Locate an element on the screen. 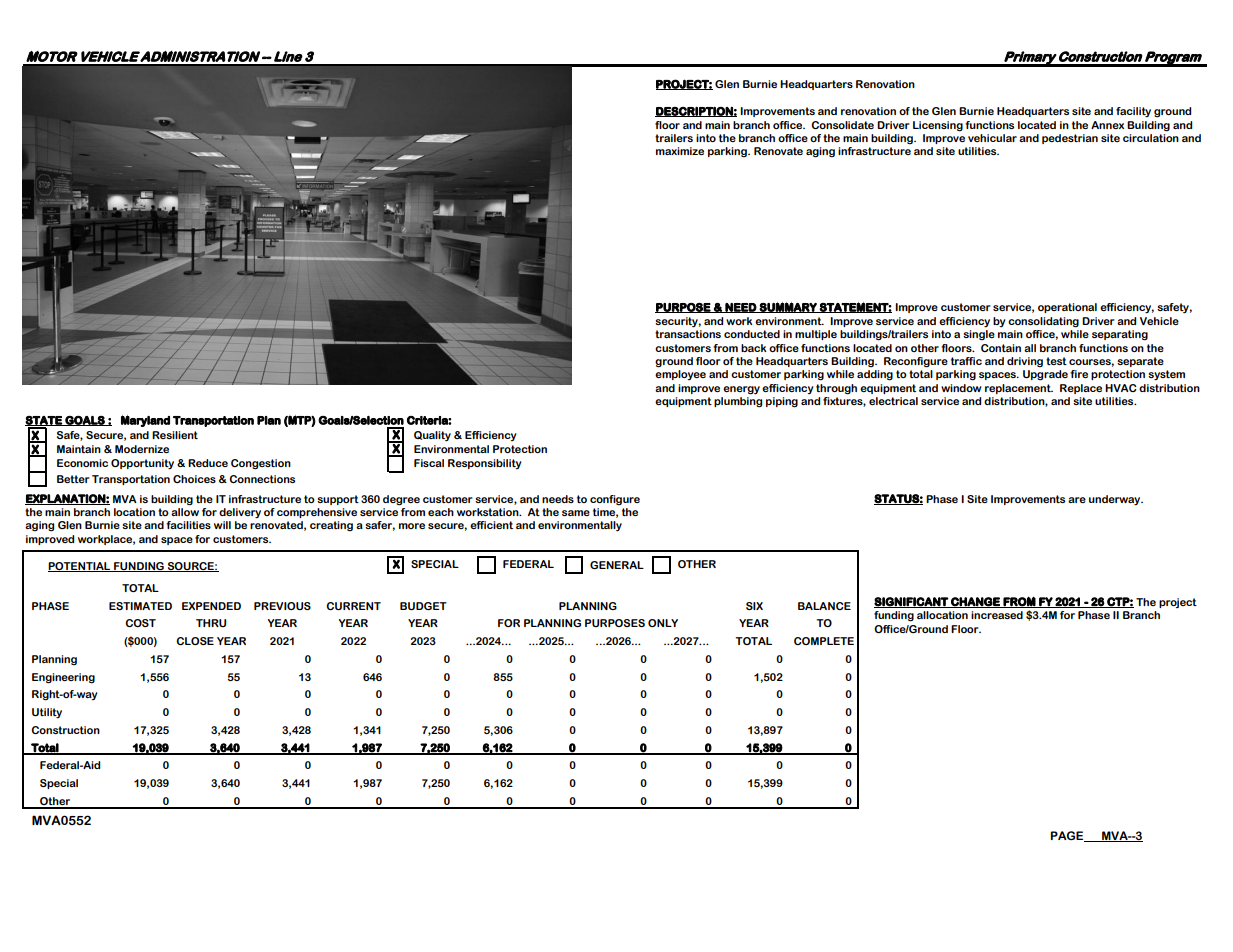  Consolidate is located at coordinates (842, 125).
